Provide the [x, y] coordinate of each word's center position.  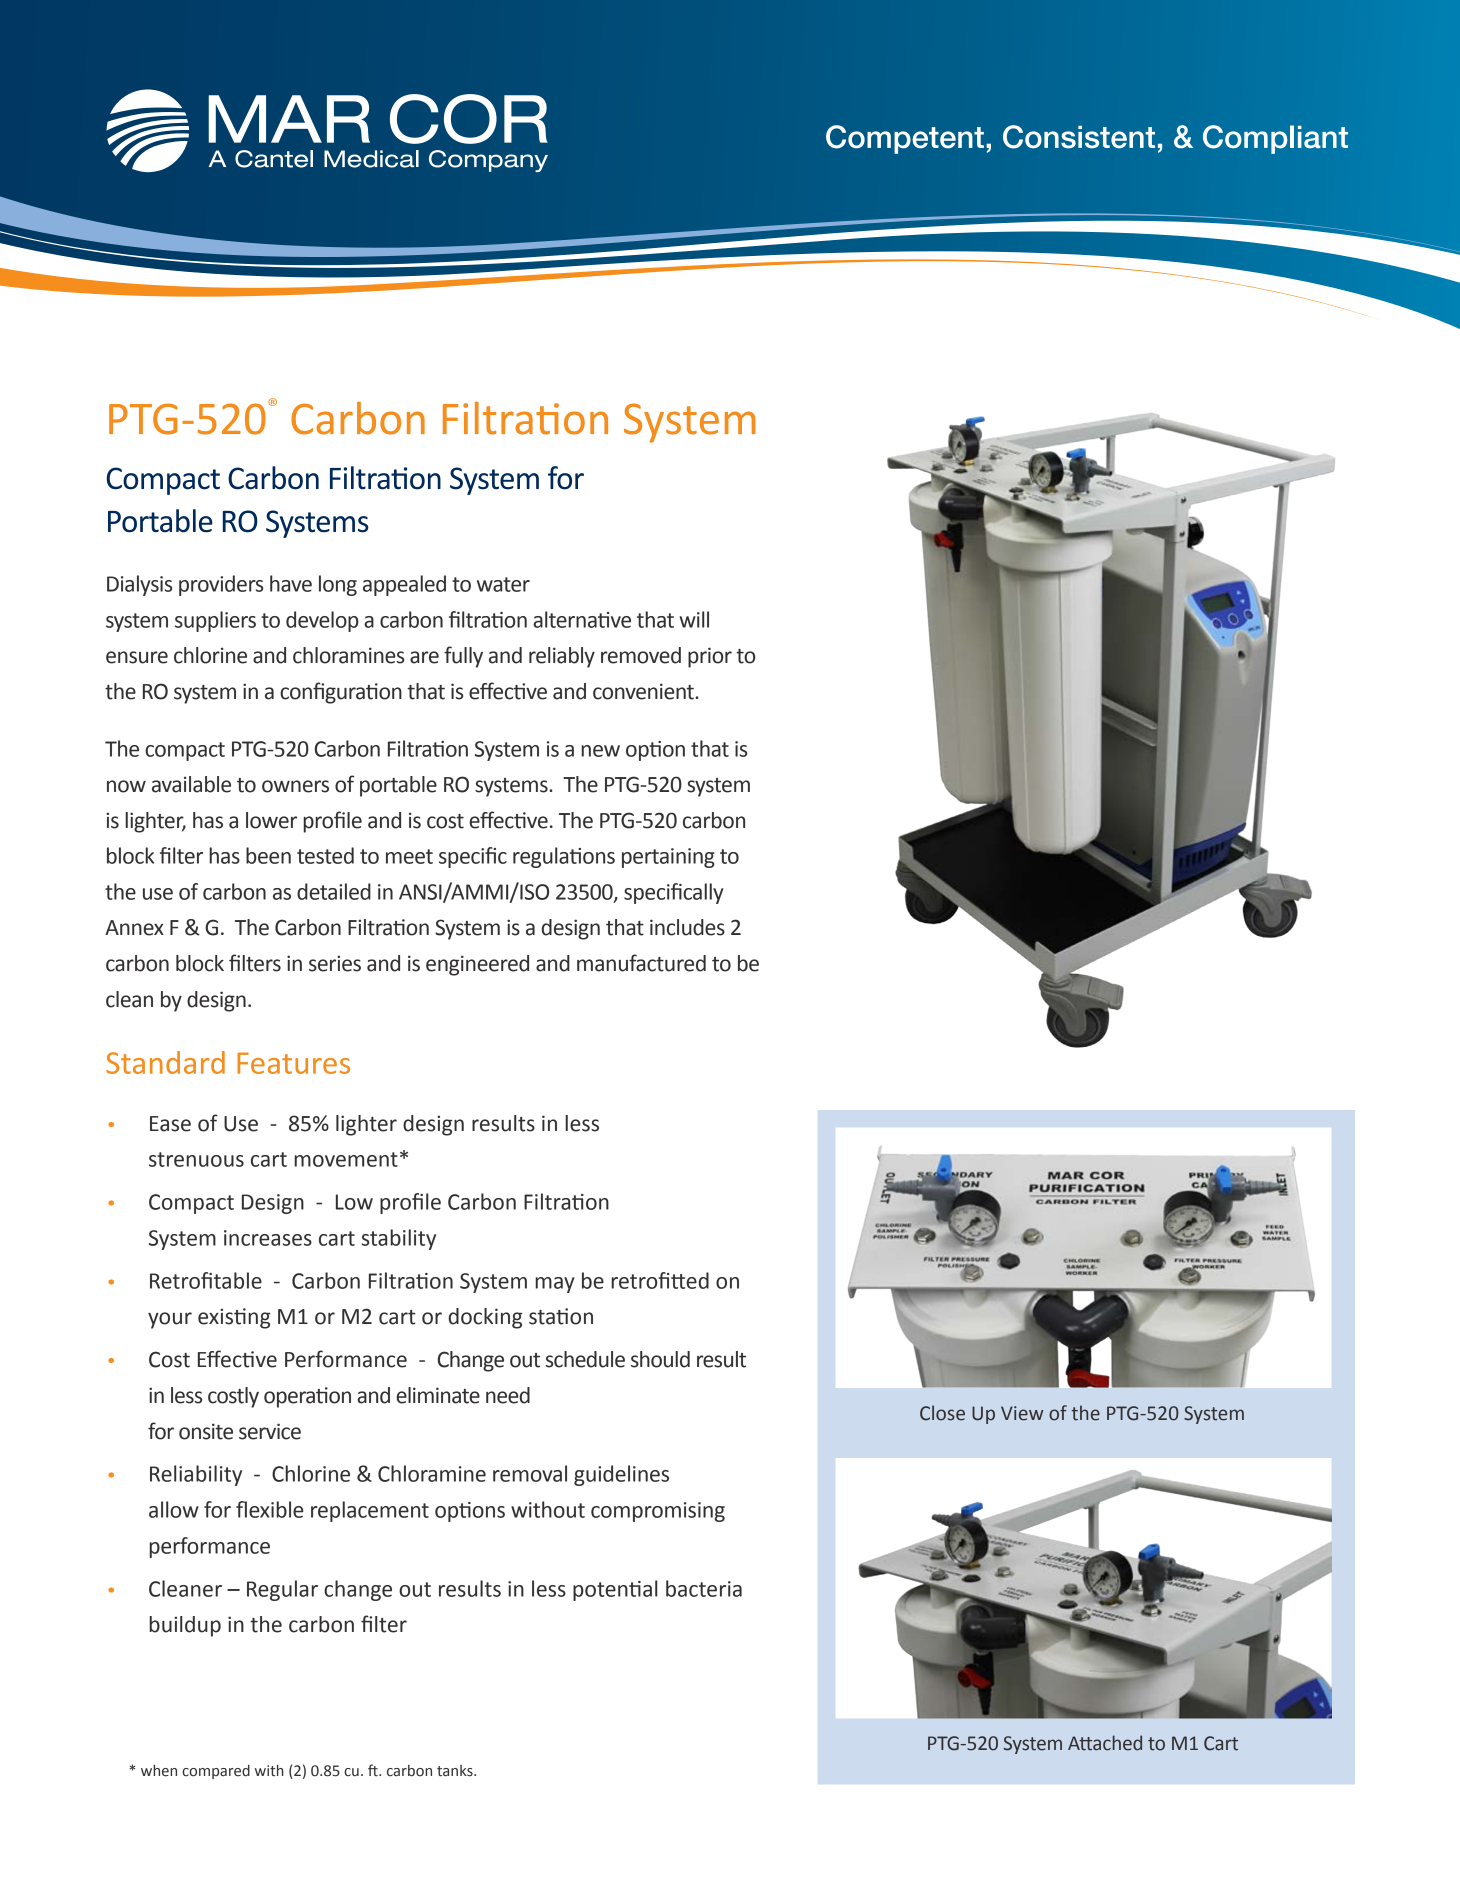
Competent [905, 139]
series [335, 963]
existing [234, 1318]
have [291, 583]
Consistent [1079, 137]
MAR [289, 119]
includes [687, 927]
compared [216, 1772]
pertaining [668, 858]
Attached [1105, 1743]
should [660, 1359]
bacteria [704, 1588]
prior [710, 657]
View [1022, 1413]
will [694, 619]
